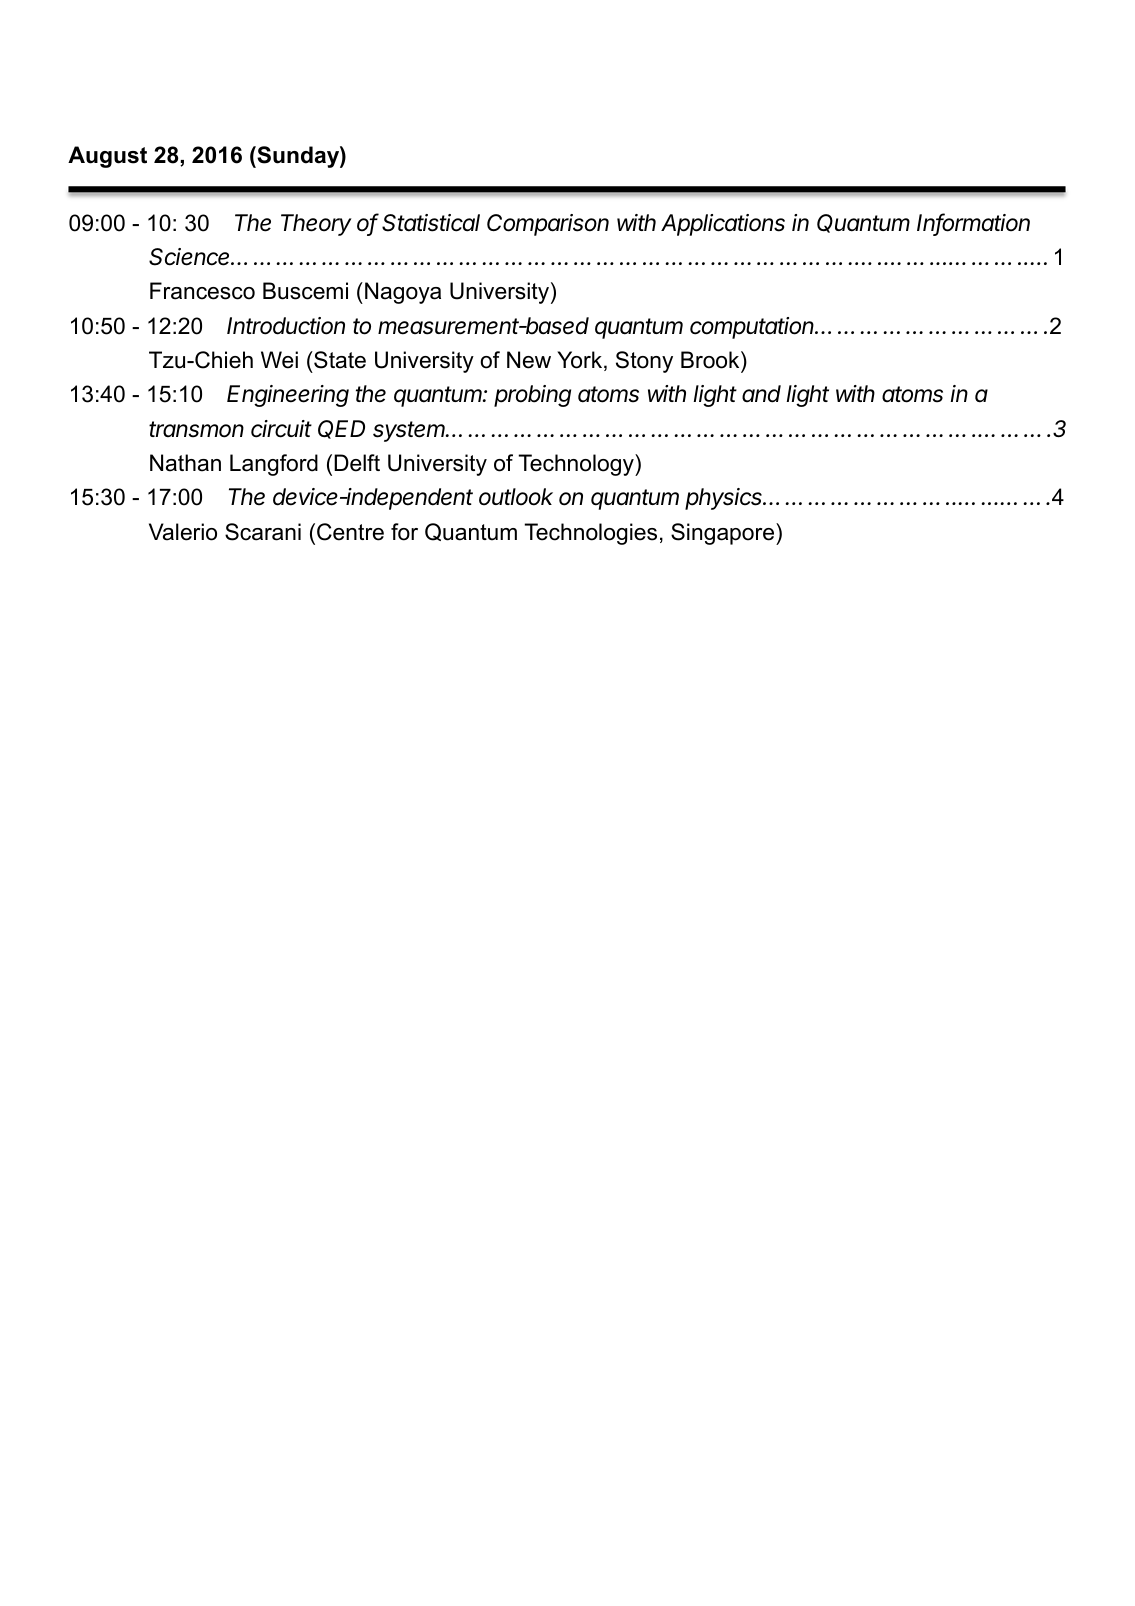 The height and width of the document is (1606, 1135). What do you see at coordinates (590, 534) in the document?
I see `Technologies` at bounding box center [590, 534].
